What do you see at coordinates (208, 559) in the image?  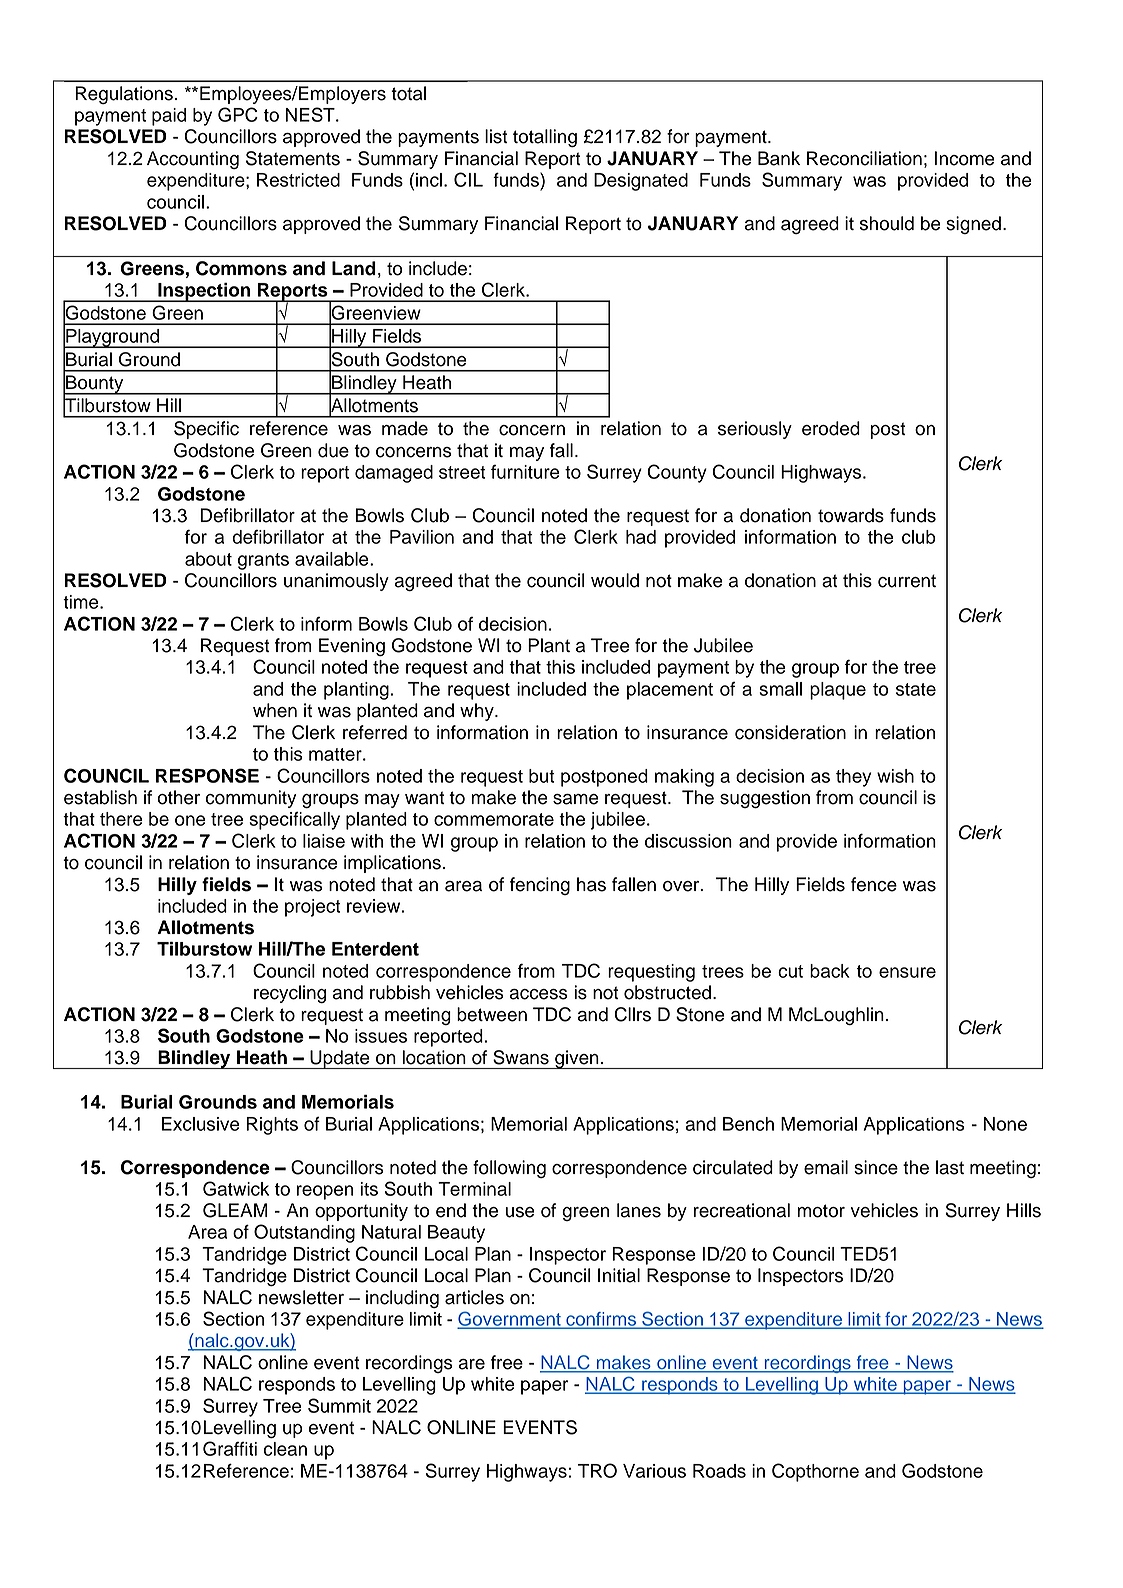 I see `about` at bounding box center [208, 559].
